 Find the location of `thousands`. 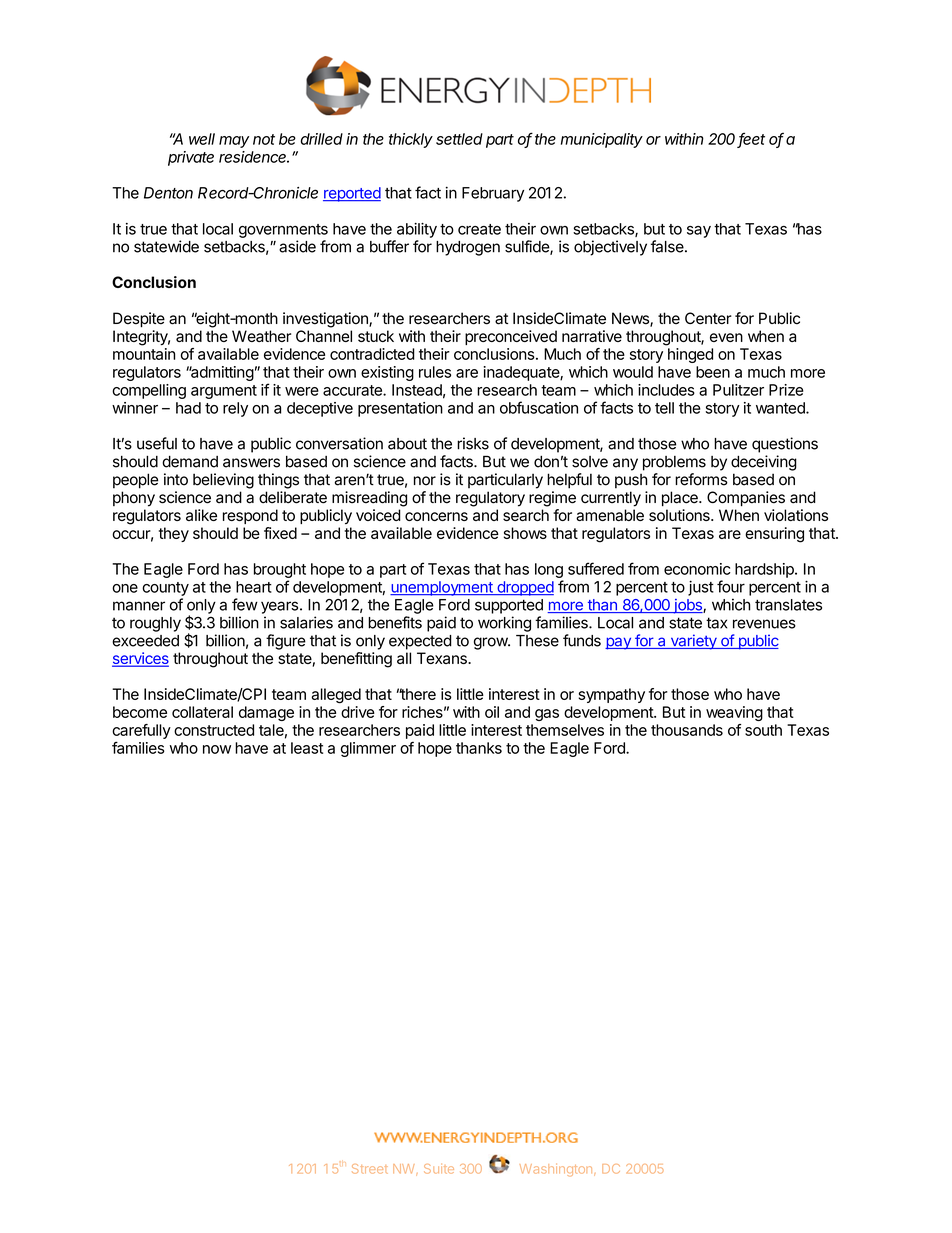

thousands is located at coordinates (687, 730).
